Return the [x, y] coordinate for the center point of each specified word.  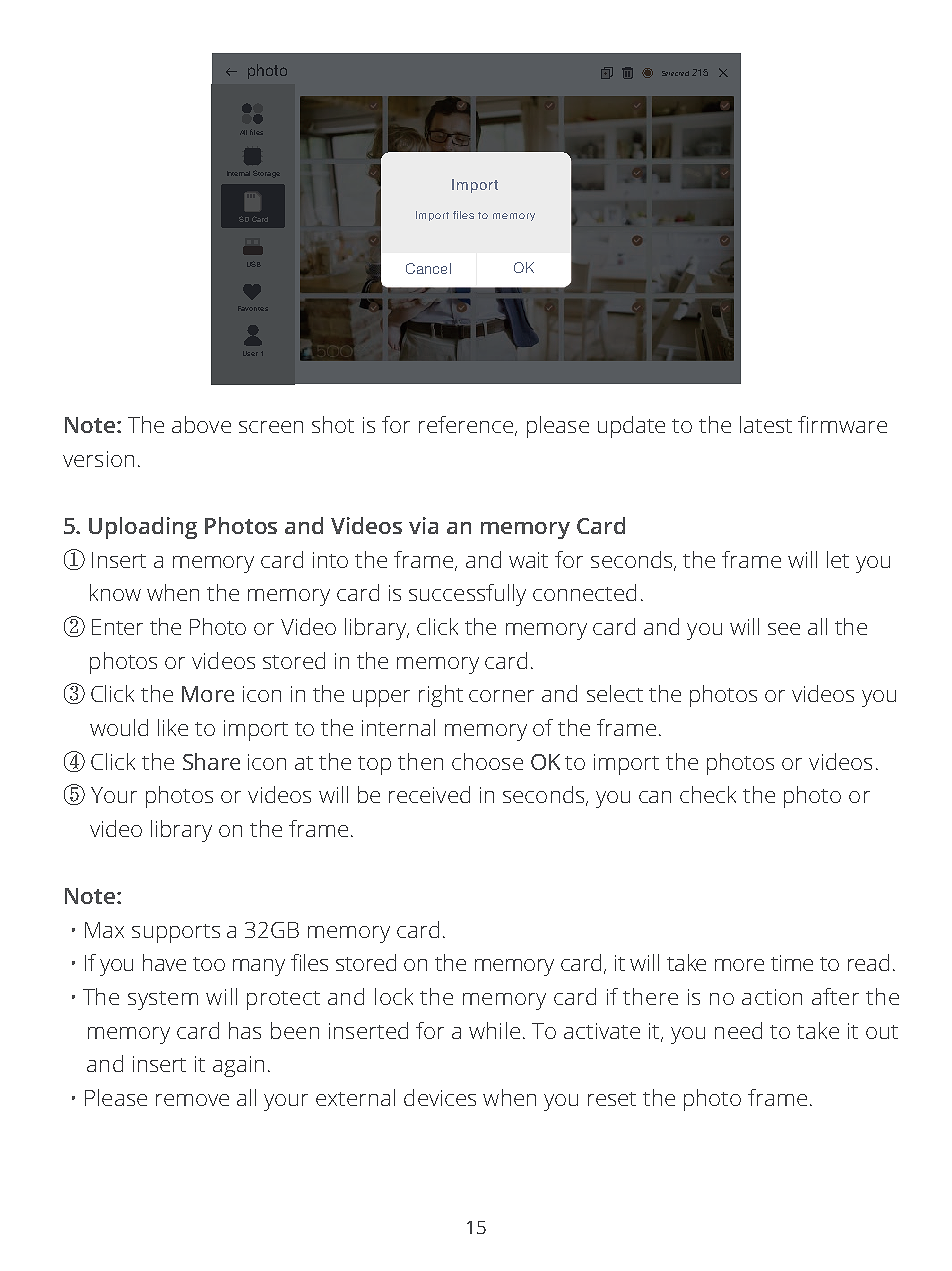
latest [766, 424]
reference [466, 424]
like [173, 727]
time [792, 963]
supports [176, 933]
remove [192, 1100]
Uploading [143, 528]
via [423, 525]
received [429, 794]
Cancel [428, 268]
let [838, 559]
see [784, 629]
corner [501, 696]
